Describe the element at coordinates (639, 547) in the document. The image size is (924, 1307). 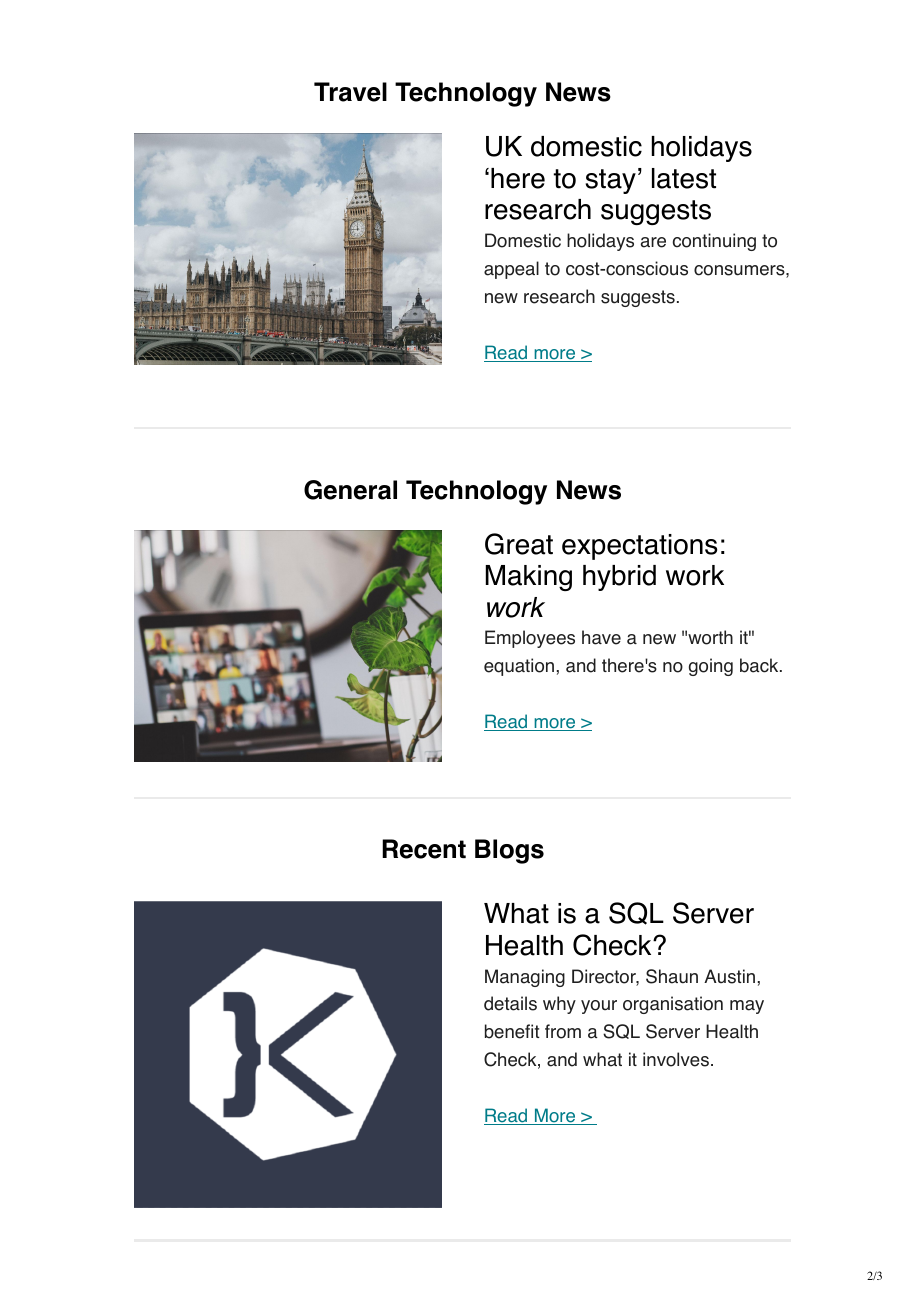
I see `expectations` at that location.
